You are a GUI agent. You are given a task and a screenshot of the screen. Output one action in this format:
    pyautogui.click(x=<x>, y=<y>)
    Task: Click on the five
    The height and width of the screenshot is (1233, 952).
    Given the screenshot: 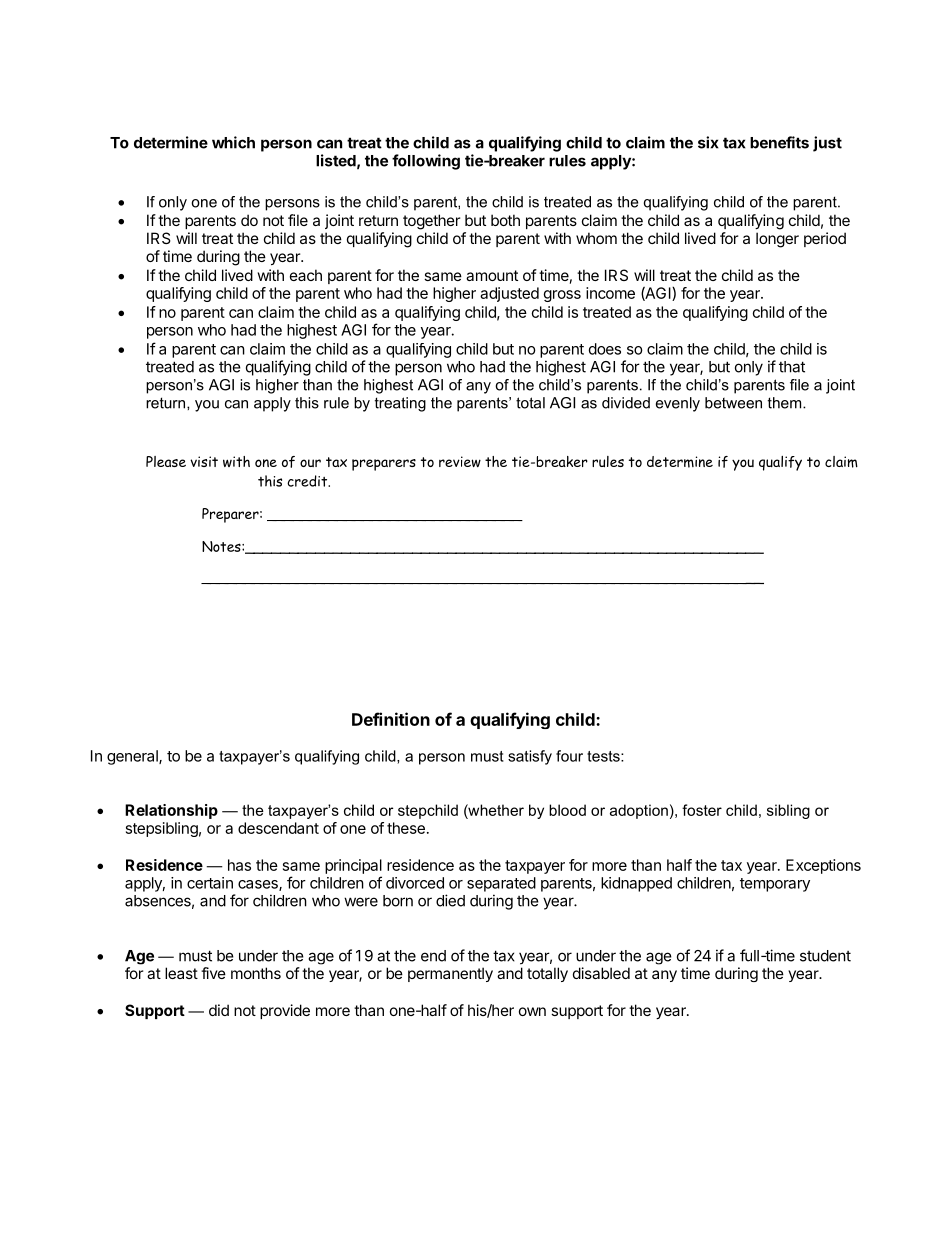 What is the action you would take?
    pyautogui.click(x=213, y=973)
